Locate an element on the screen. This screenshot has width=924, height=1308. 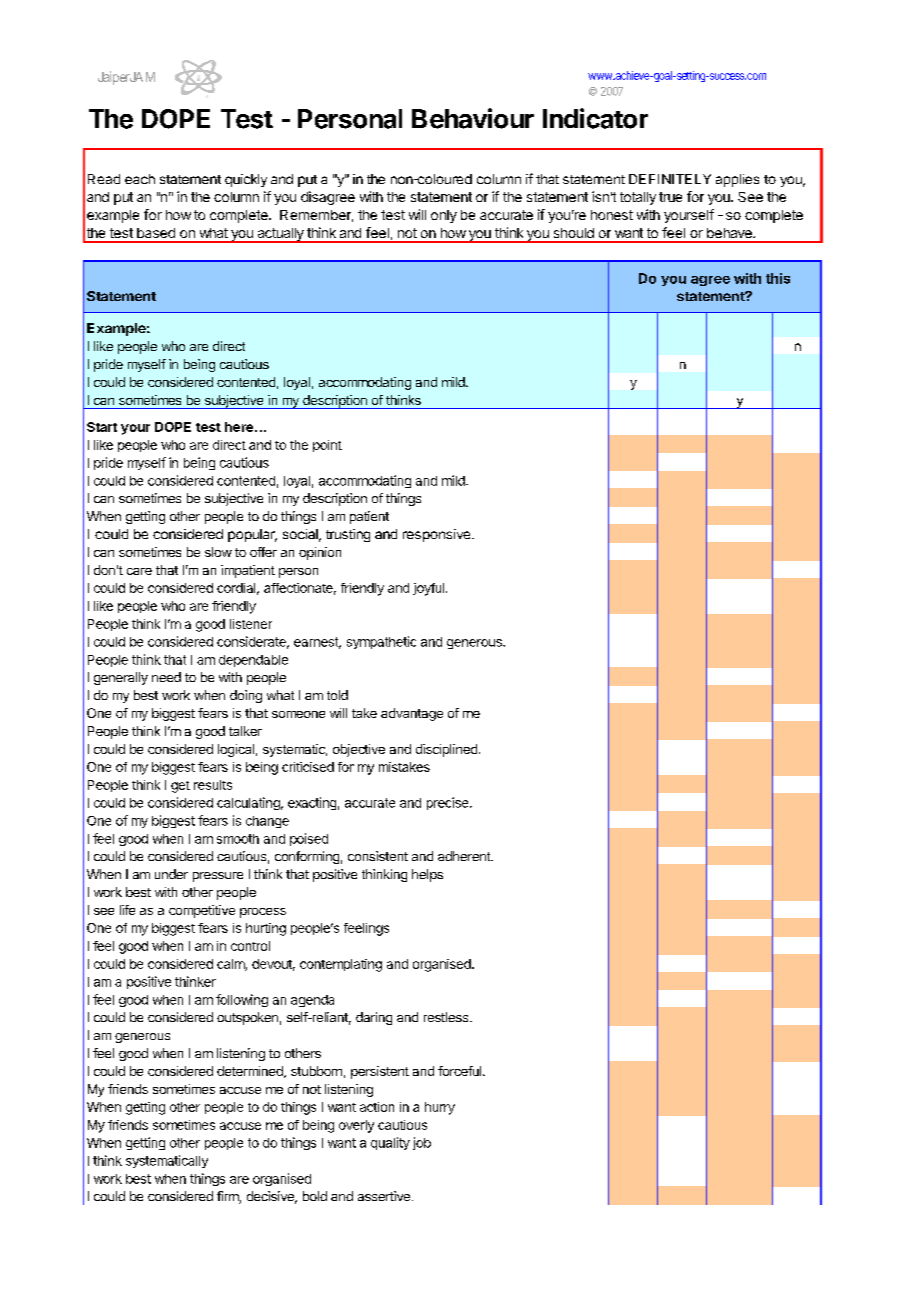
competitive is located at coordinates (202, 911).
